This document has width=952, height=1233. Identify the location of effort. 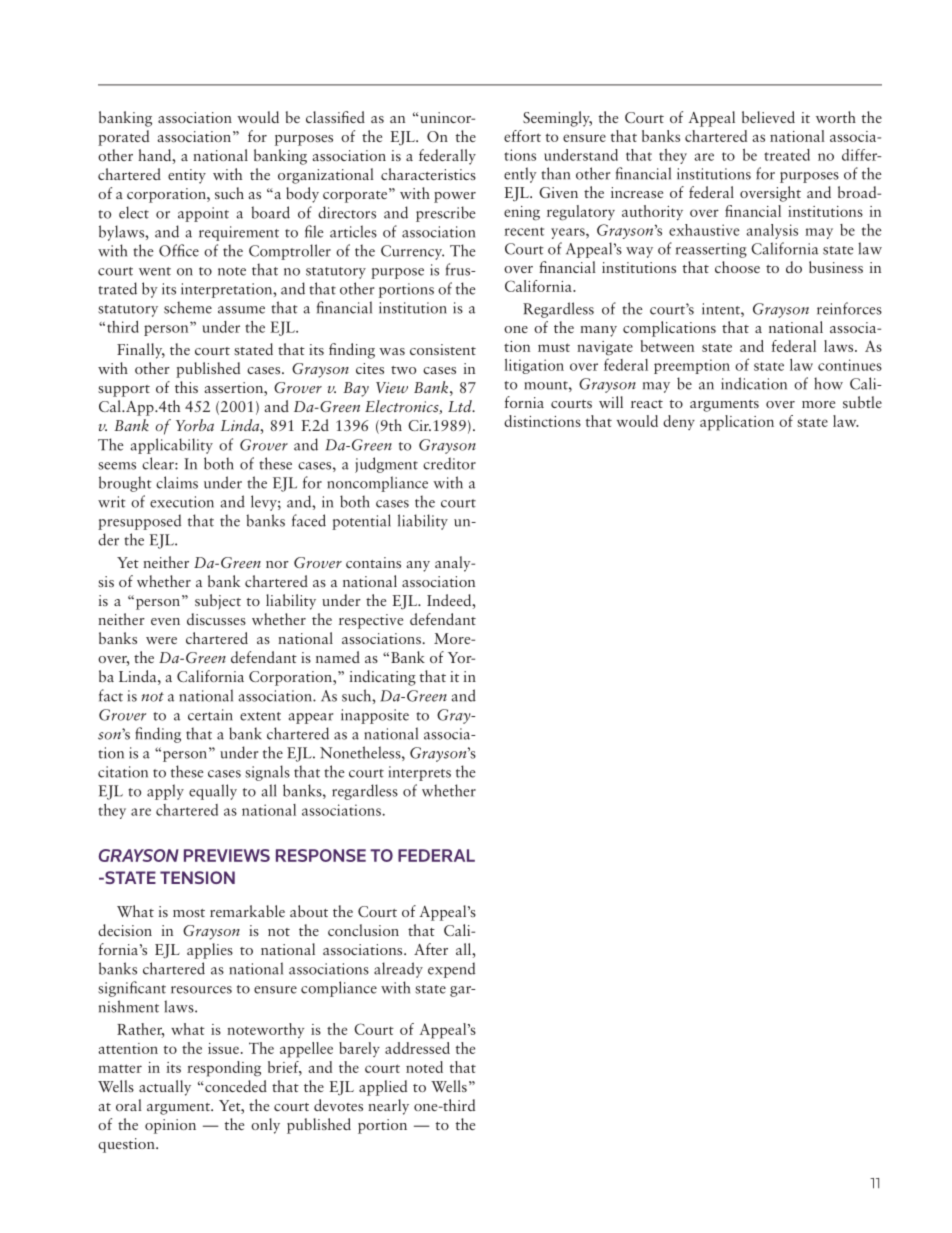
(522, 136).
